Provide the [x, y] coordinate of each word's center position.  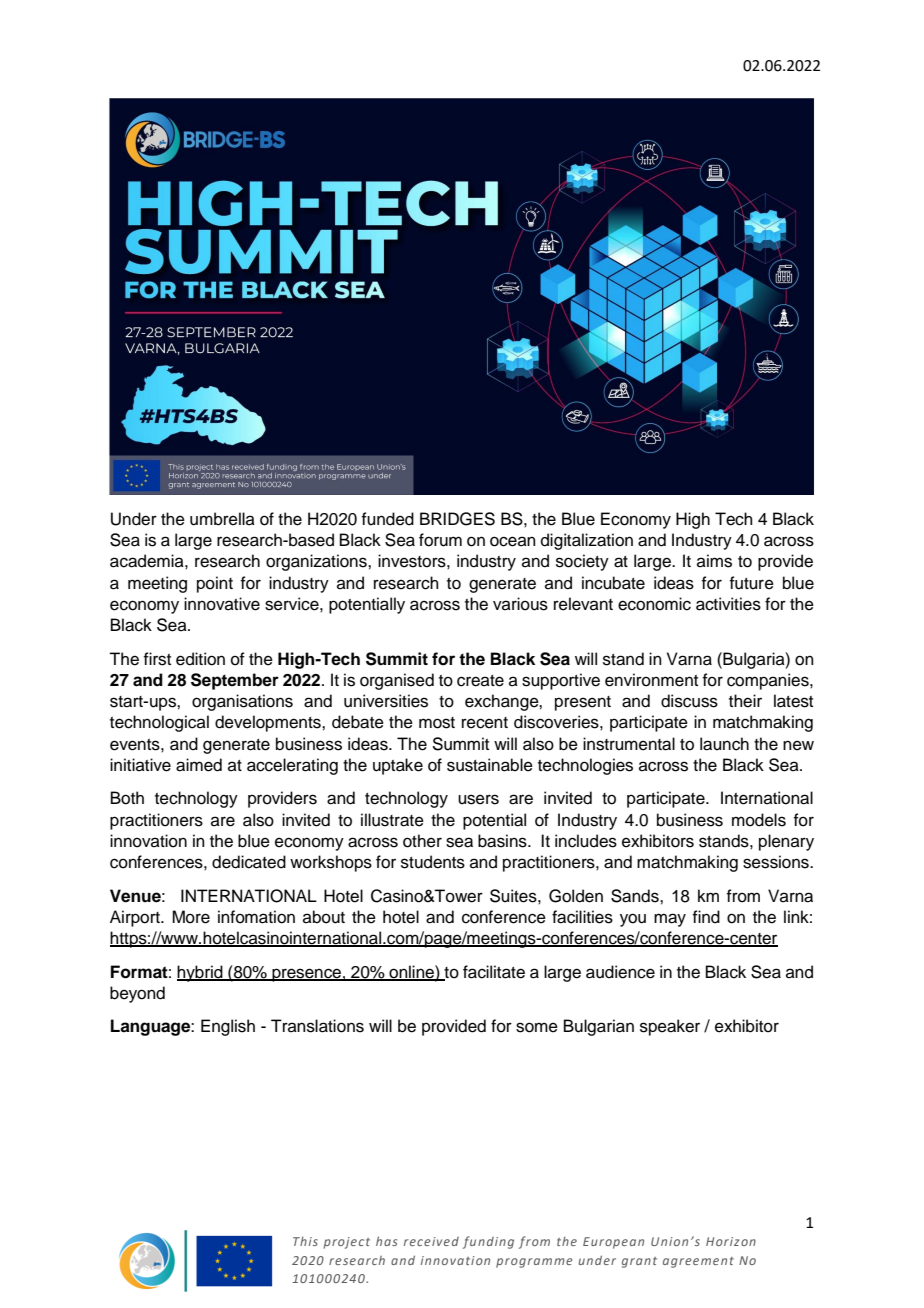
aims [714, 561]
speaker [670, 1027]
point [215, 584]
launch [724, 744]
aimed [199, 765]
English [228, 1027]
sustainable [490, 765]
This [305, 1241]
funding [488, 1242]
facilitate [494, 972]
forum [440, 540]
